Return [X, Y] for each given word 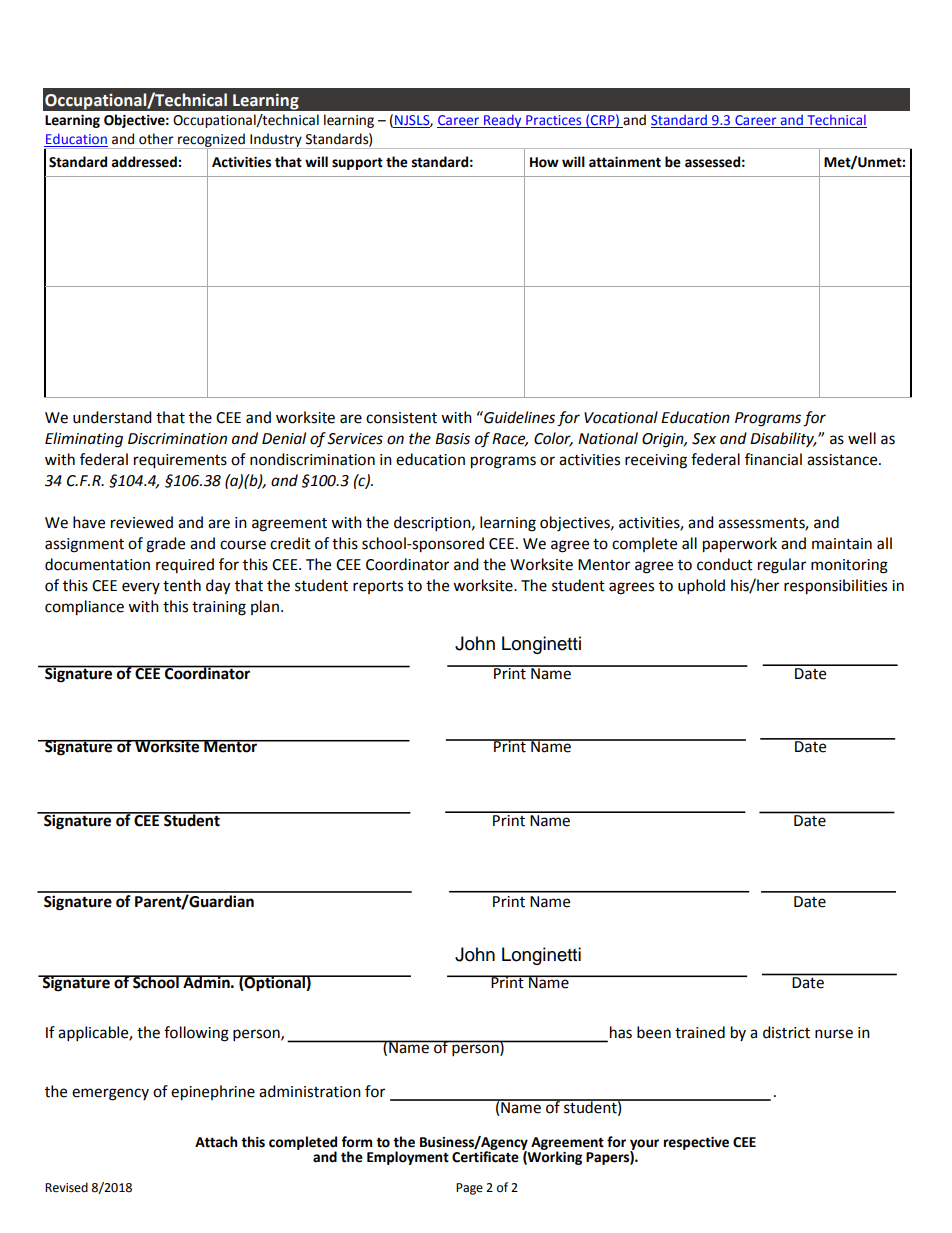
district [786, 1032]
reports [378, 587]
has [621, 1032]
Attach [216, 1142]
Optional [275, 983]
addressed [145, 162]
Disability [783, 439]
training [219, 608]
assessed [712, 162]
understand [112, 417]
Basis [452, 439]
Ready [503, 121]
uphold [701, 587]
